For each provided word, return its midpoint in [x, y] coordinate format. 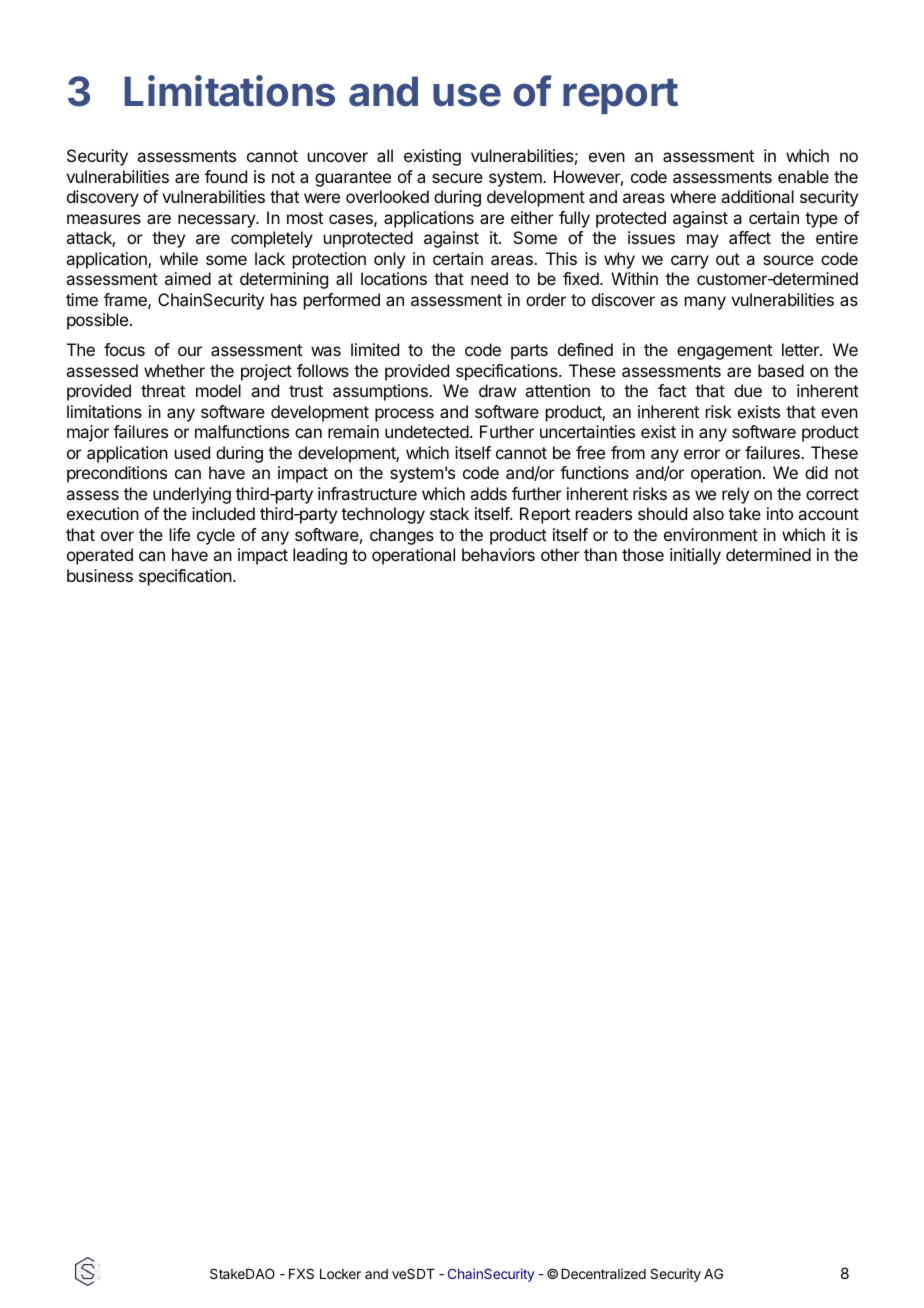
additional [757, 196]
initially [695, 556]
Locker [340, 1274]
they [168, 239]
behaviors [498, 554]
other [560, 554]
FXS [301, 1273]
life [180, 534]
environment [711, 534]
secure [457, 178]
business [100, 575]
